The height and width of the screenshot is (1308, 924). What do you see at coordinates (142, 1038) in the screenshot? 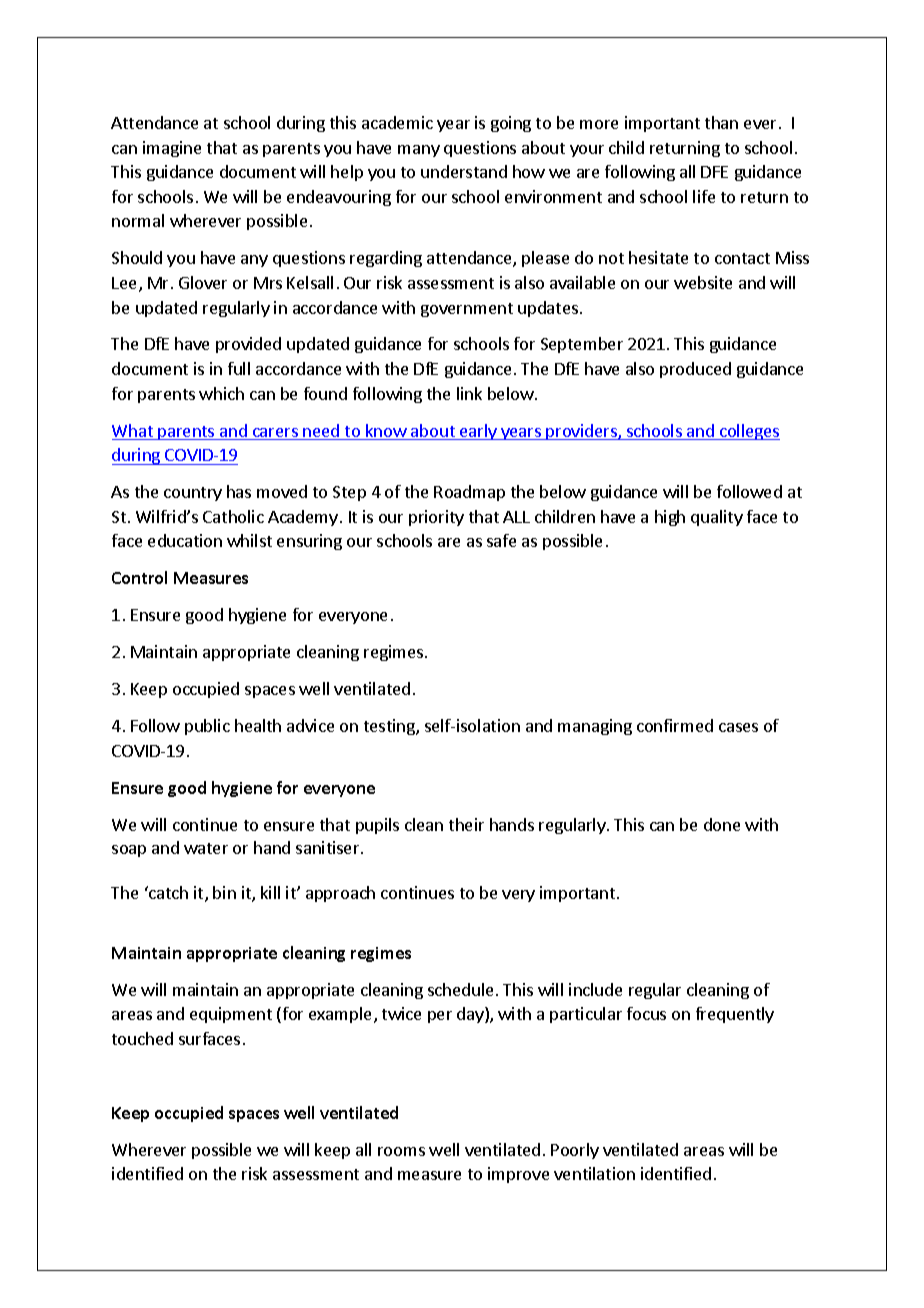
I see `touched` at bounding box center [142, 1038].
